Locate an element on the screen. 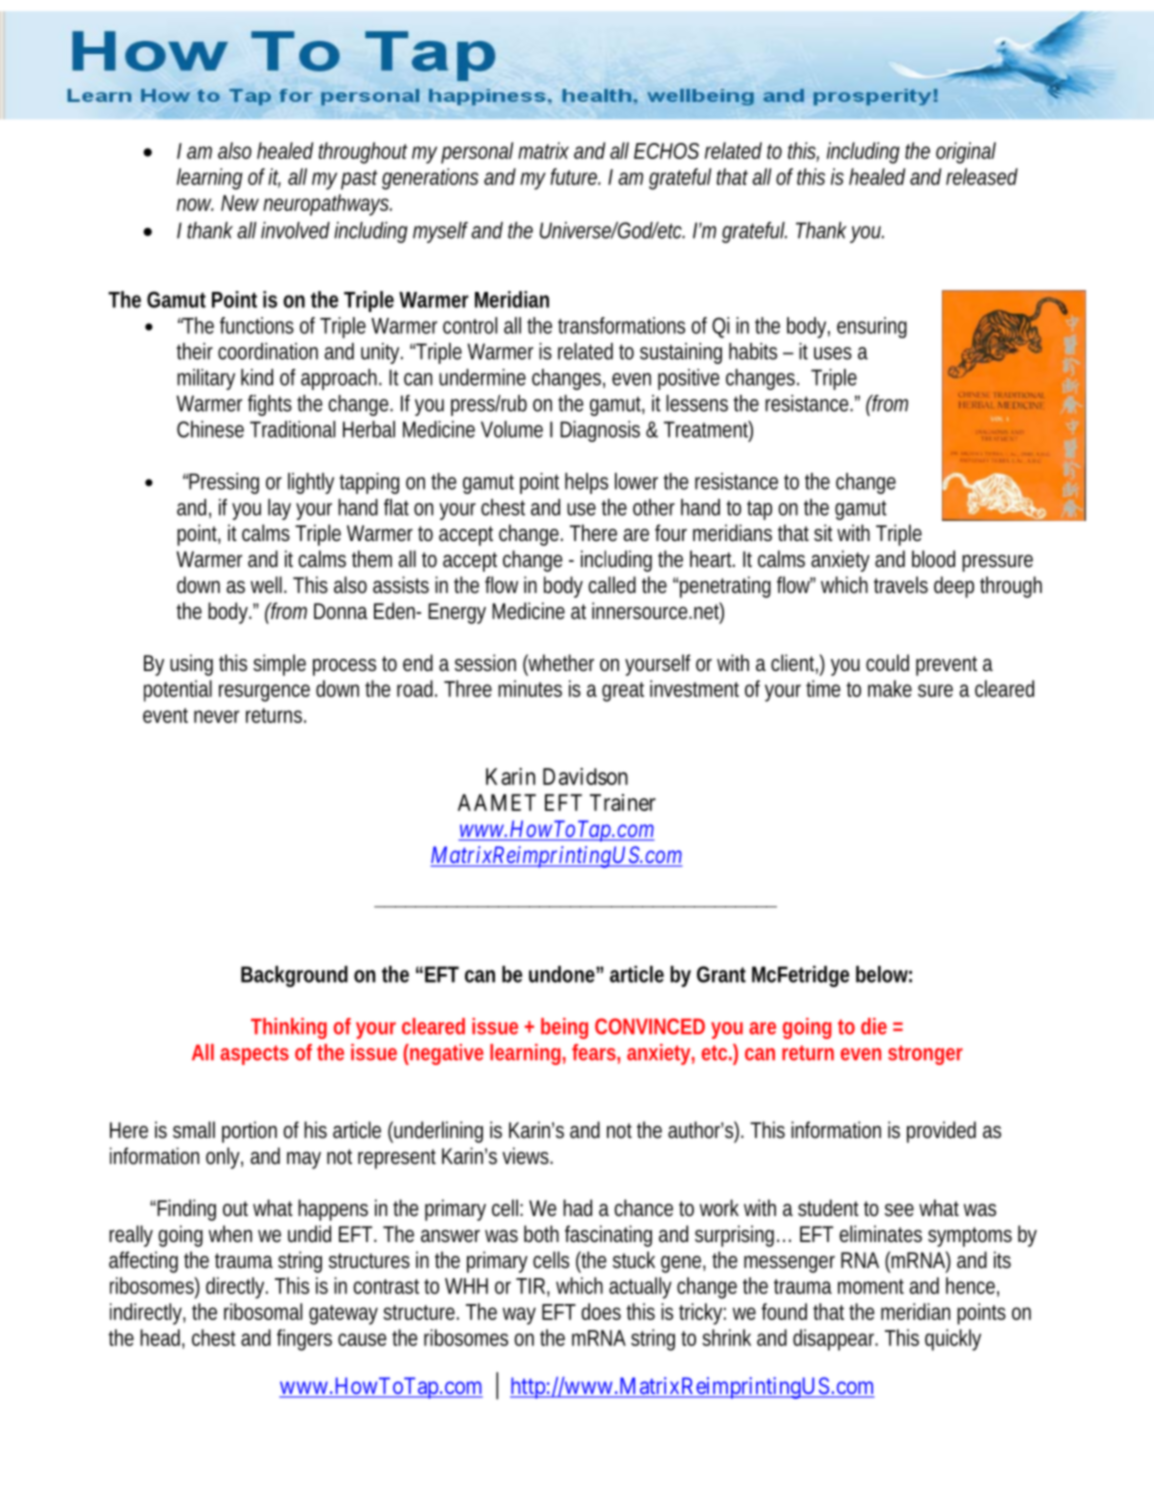 The width and height of the screenshot is (1154, 1493). Davidson is located at coordinates (585, 776).
